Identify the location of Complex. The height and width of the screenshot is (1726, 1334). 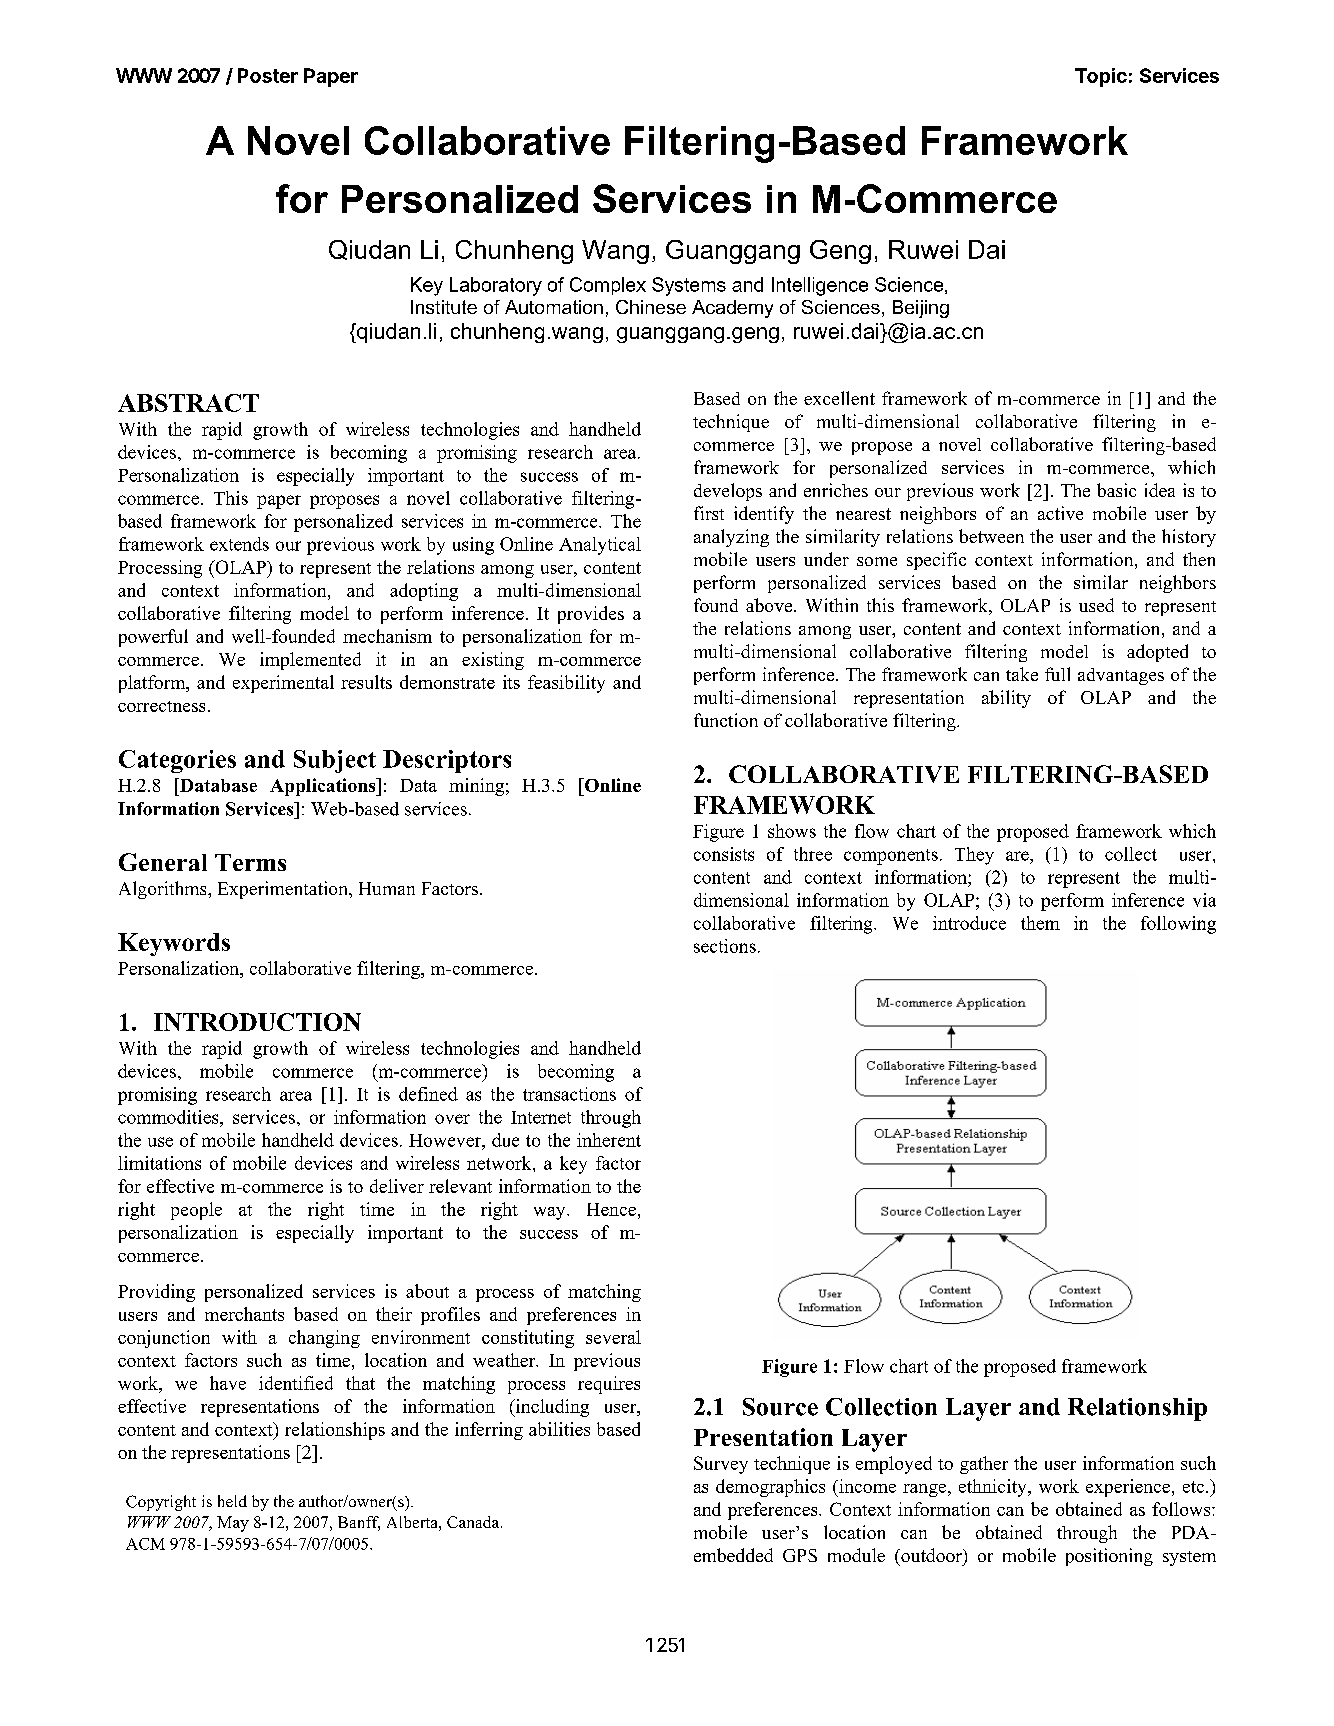
(608, 286).
